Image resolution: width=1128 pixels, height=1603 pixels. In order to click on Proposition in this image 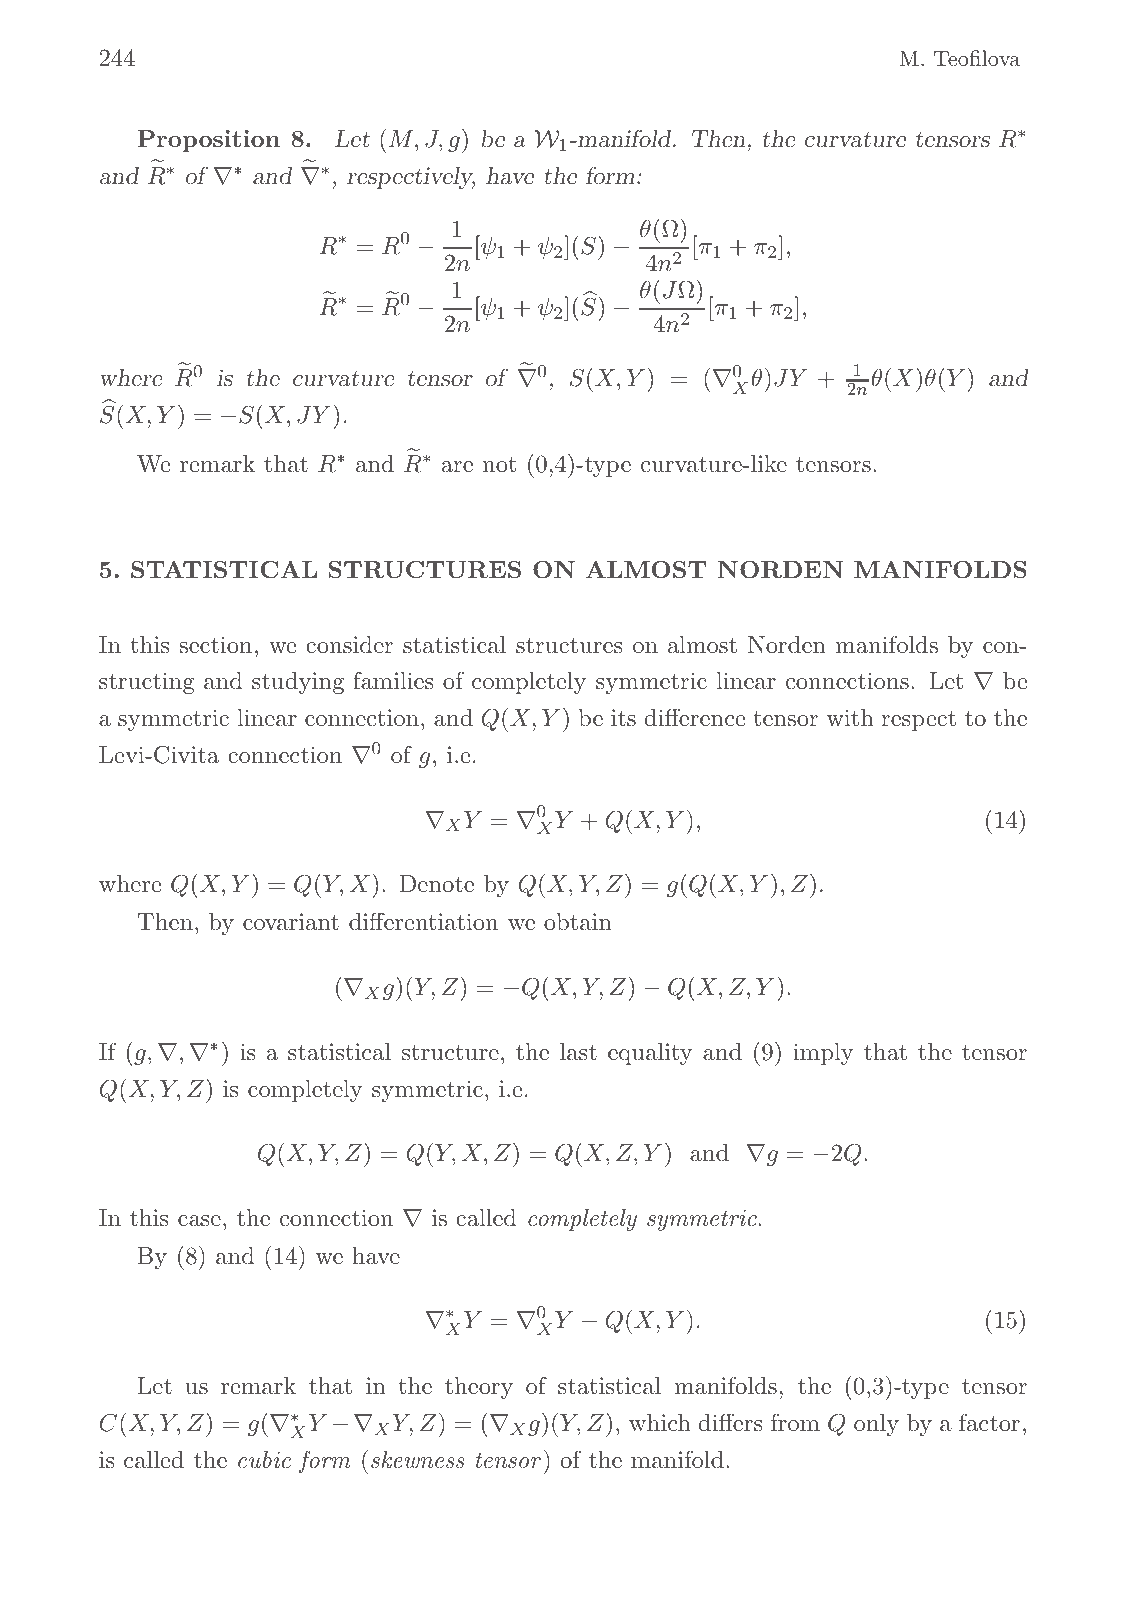, I will do `click(208, 141)`.
